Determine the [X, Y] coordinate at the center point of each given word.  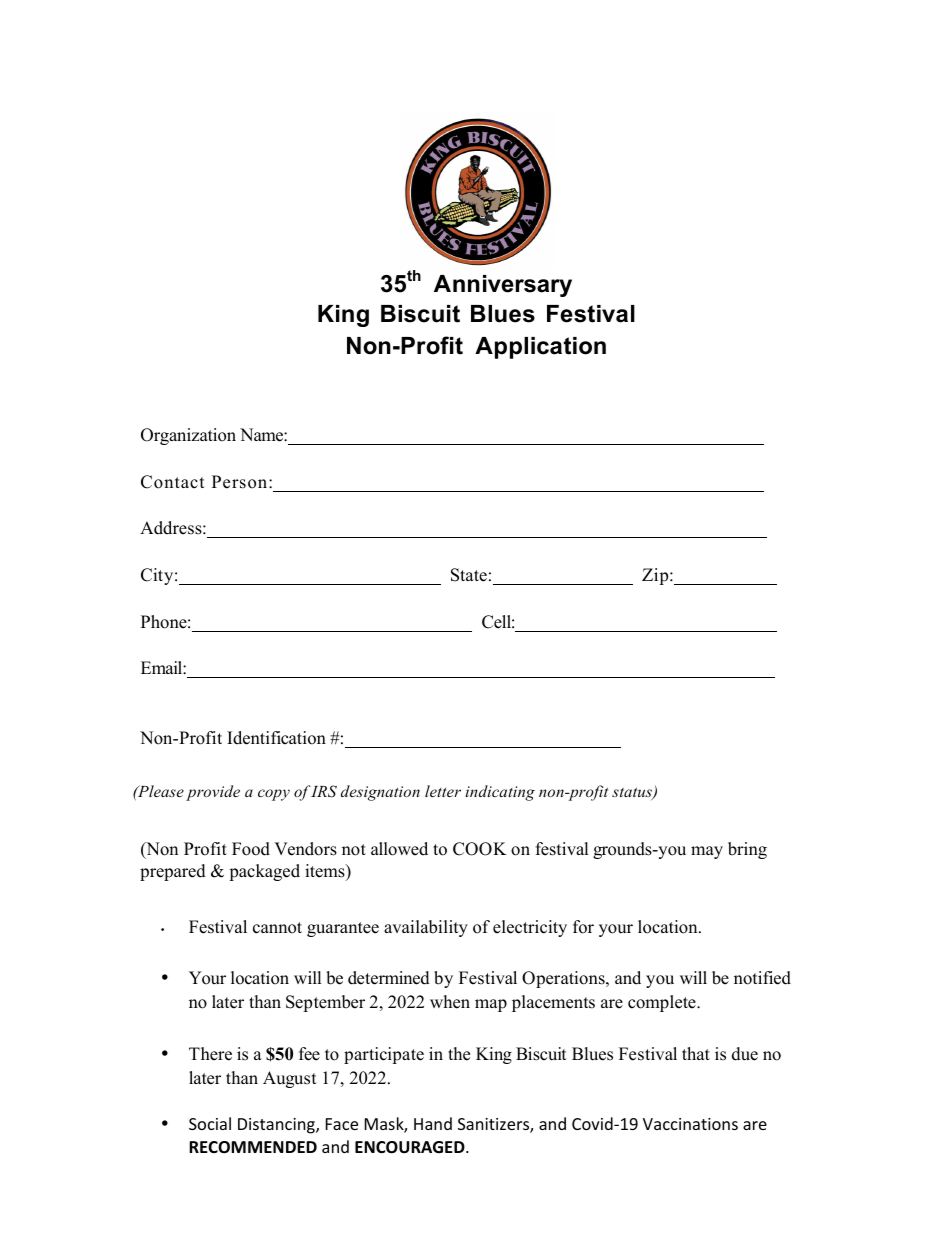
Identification [276, 738]
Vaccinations [690, 1124]
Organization [188, 436]
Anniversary [503, 286]
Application [540, 348]
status [633, 793]
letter [443, 791]
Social [210, 1123]
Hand [433, 1123]
